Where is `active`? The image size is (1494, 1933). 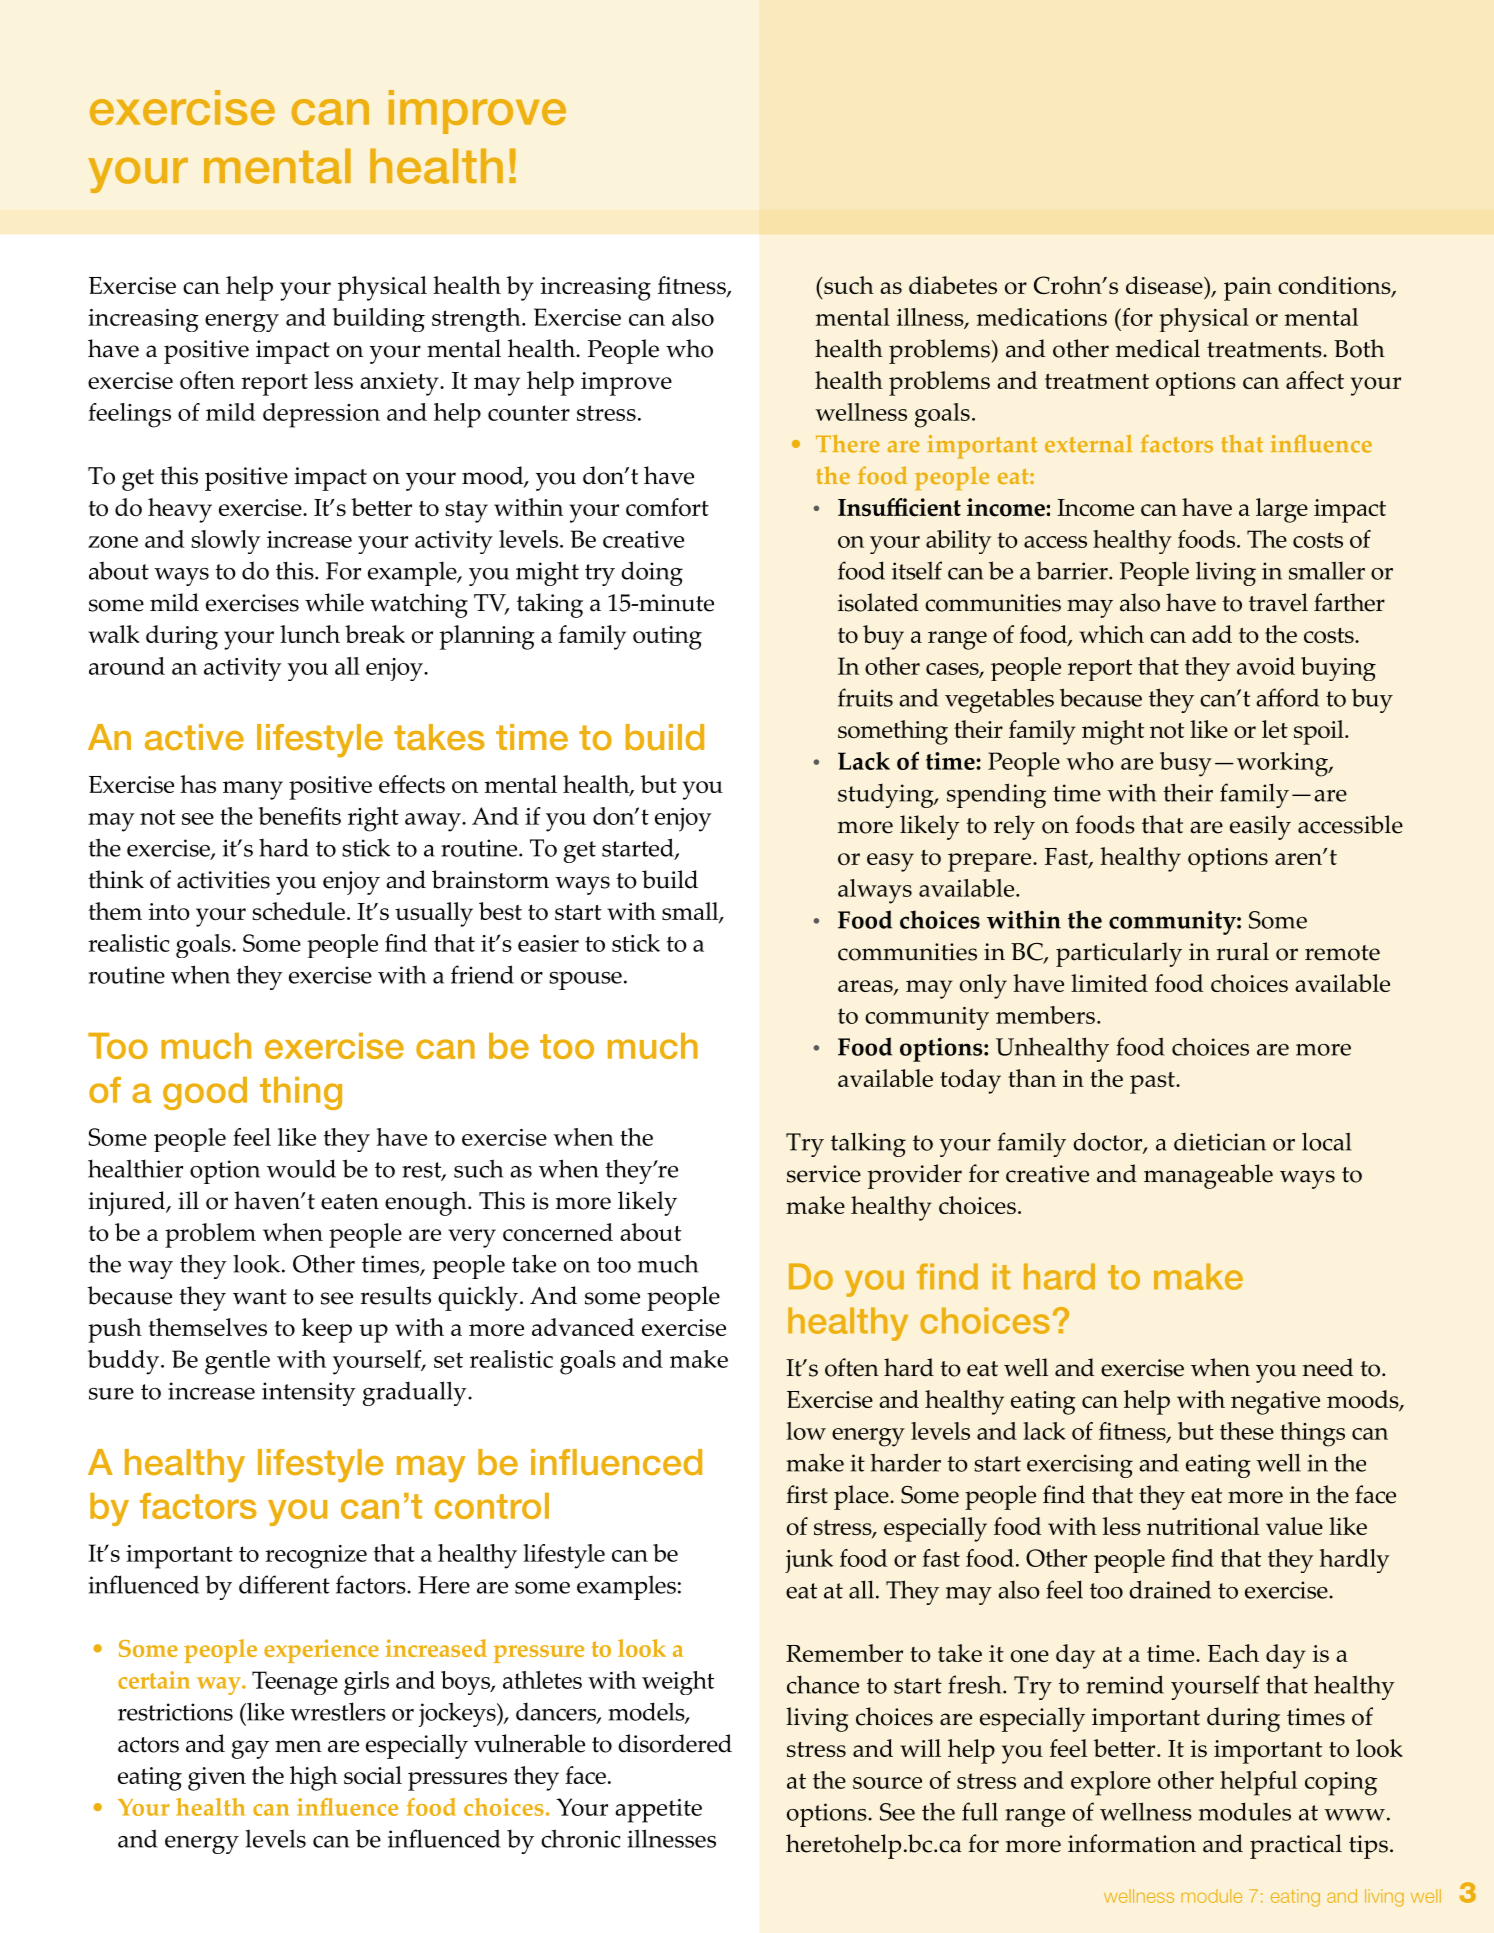
active is located at coordinates (194, 737).
